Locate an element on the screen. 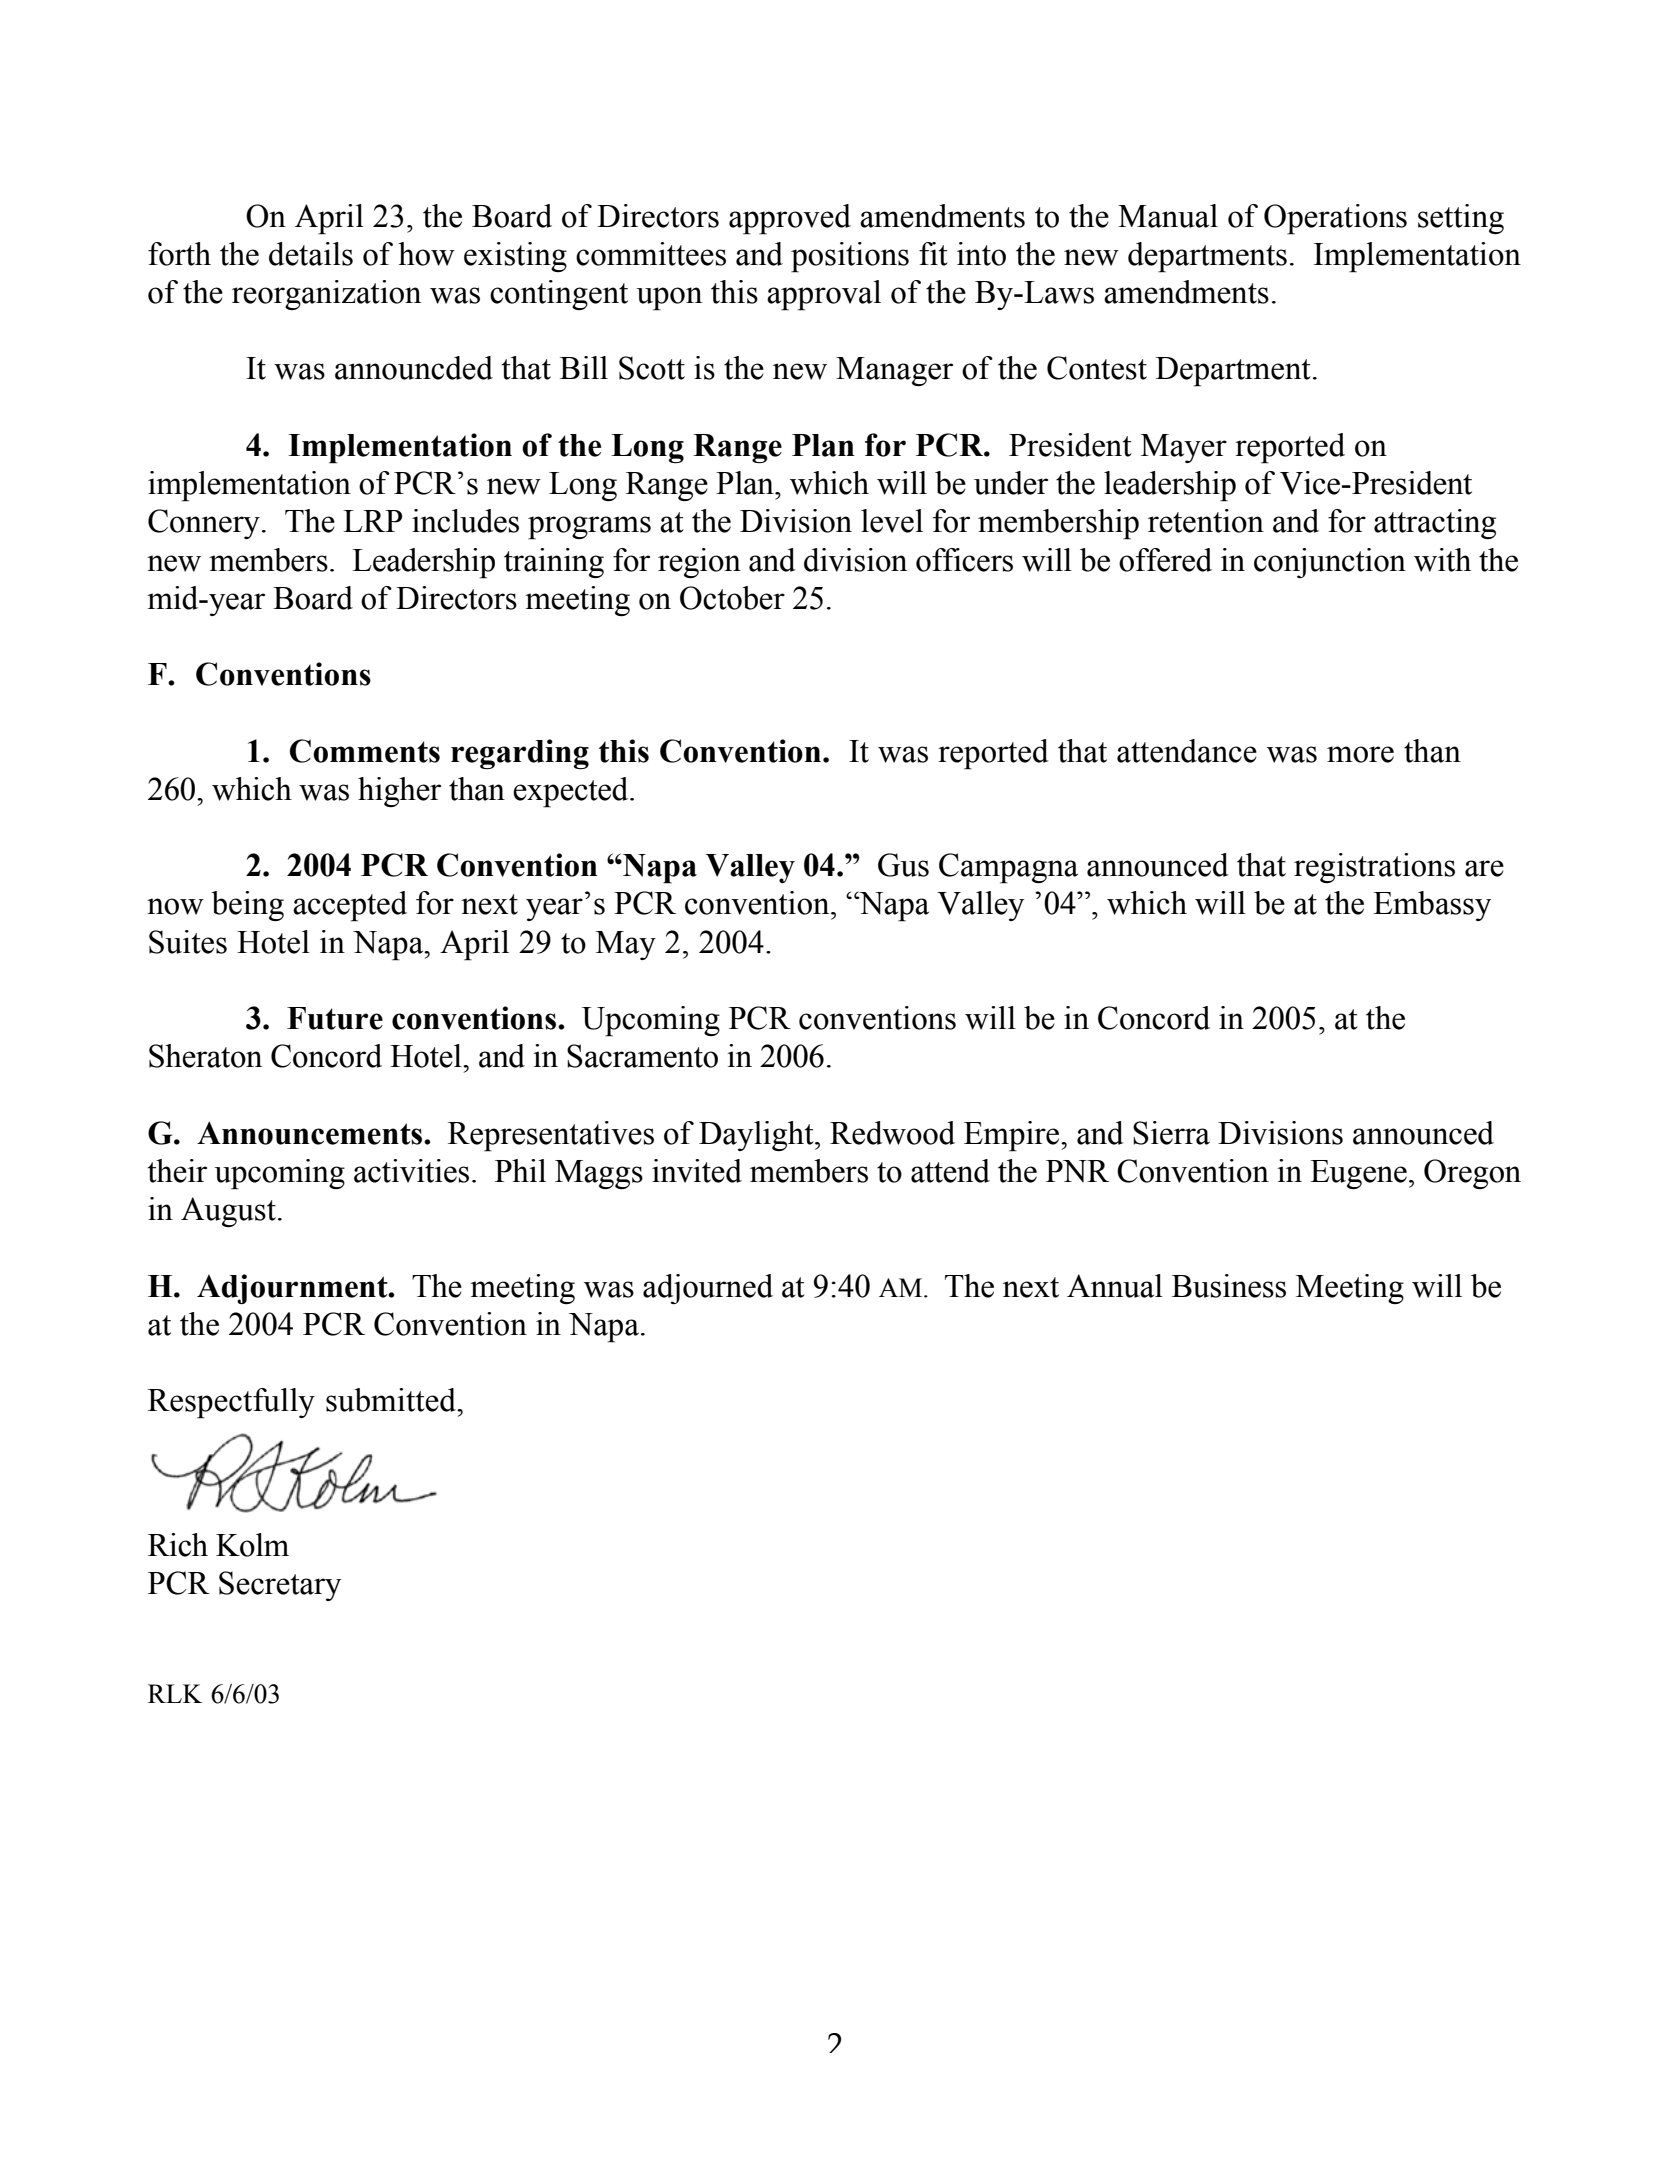  details is located at coordinates (311, 254).
